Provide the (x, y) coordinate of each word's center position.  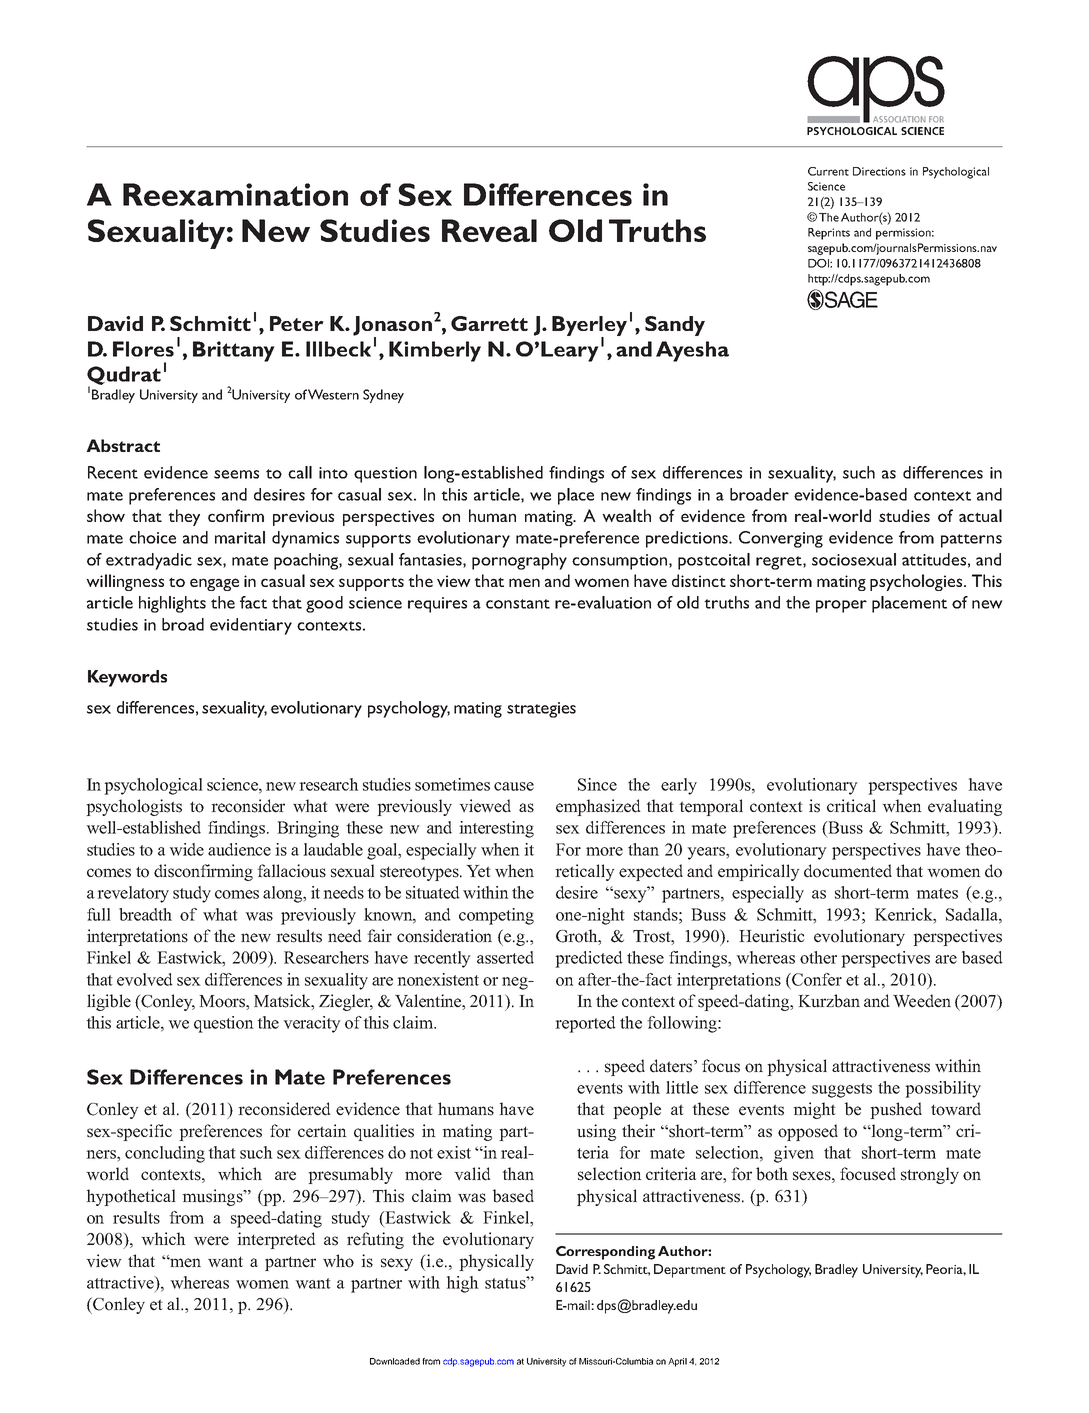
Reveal (489, 230)
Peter (297, 323)
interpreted (276, 1240)
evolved (145, 979)
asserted (505, 957)
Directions (879, 171)
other (818, 957)
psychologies (917, 582)
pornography (519, 561)
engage (214, 584)
